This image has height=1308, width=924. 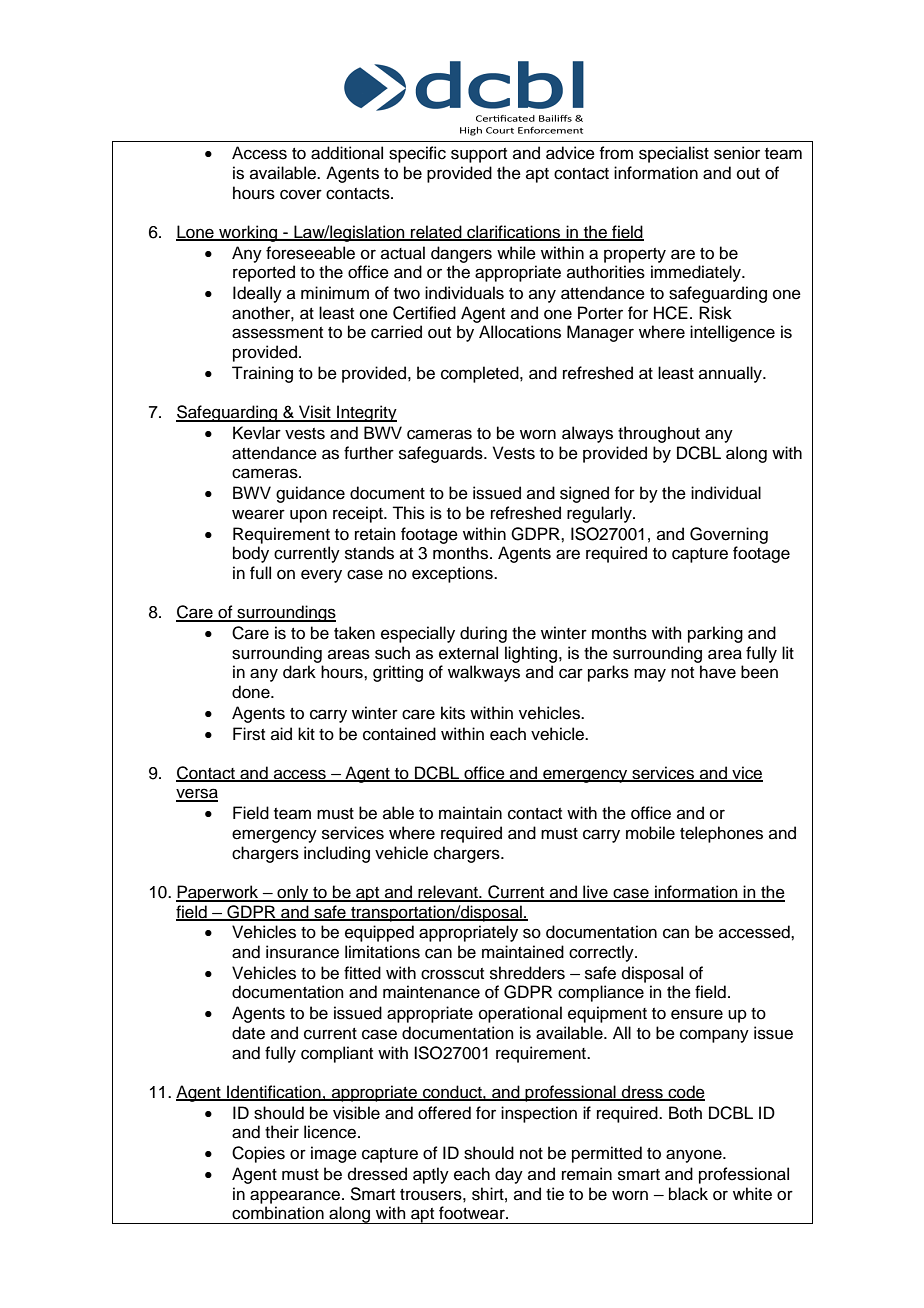 I want to click on completed, so click(x=481, y=374).
